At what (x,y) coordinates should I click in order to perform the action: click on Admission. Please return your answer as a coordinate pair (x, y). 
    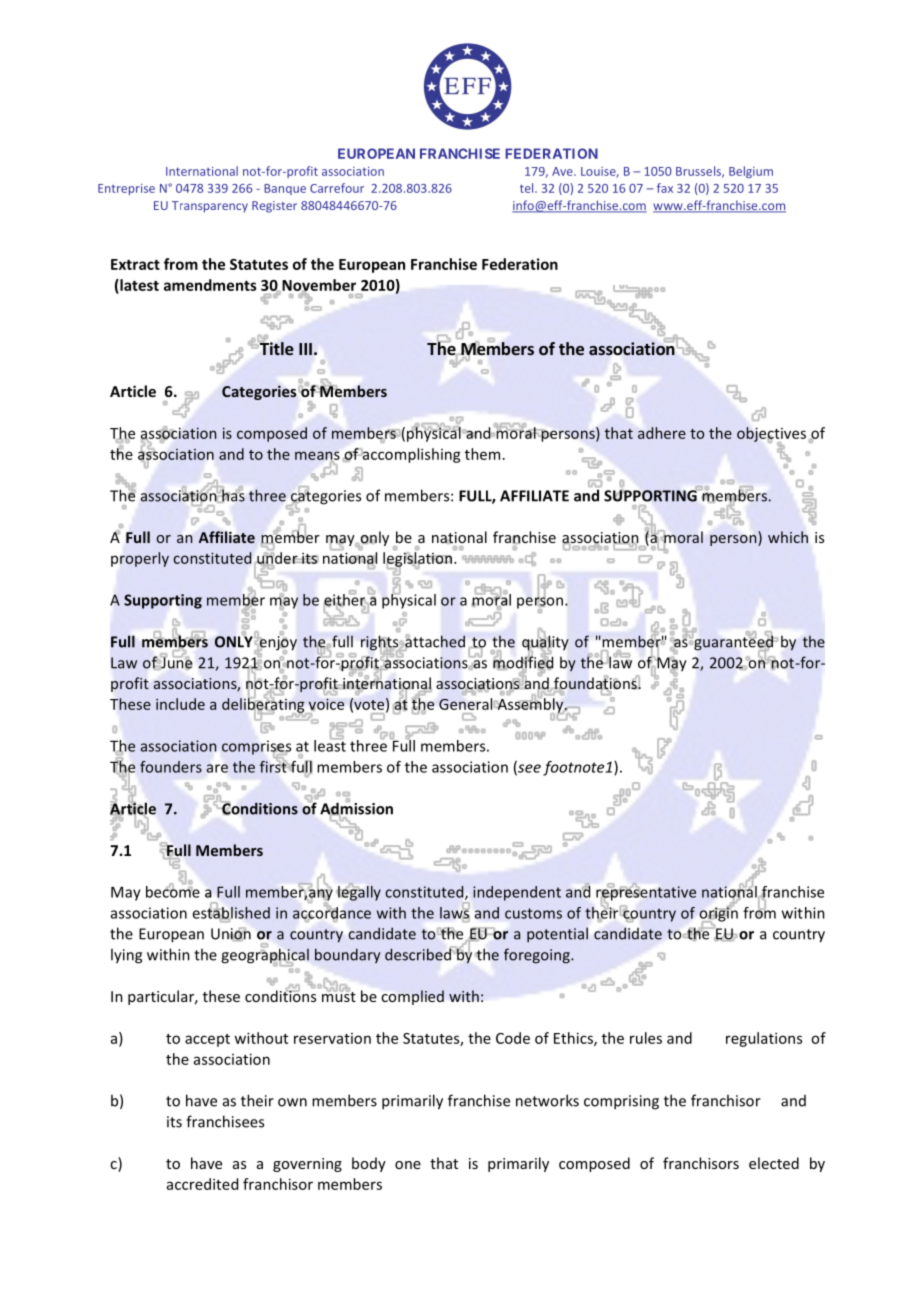
    Looking at the image, I should click on (356, 808).
